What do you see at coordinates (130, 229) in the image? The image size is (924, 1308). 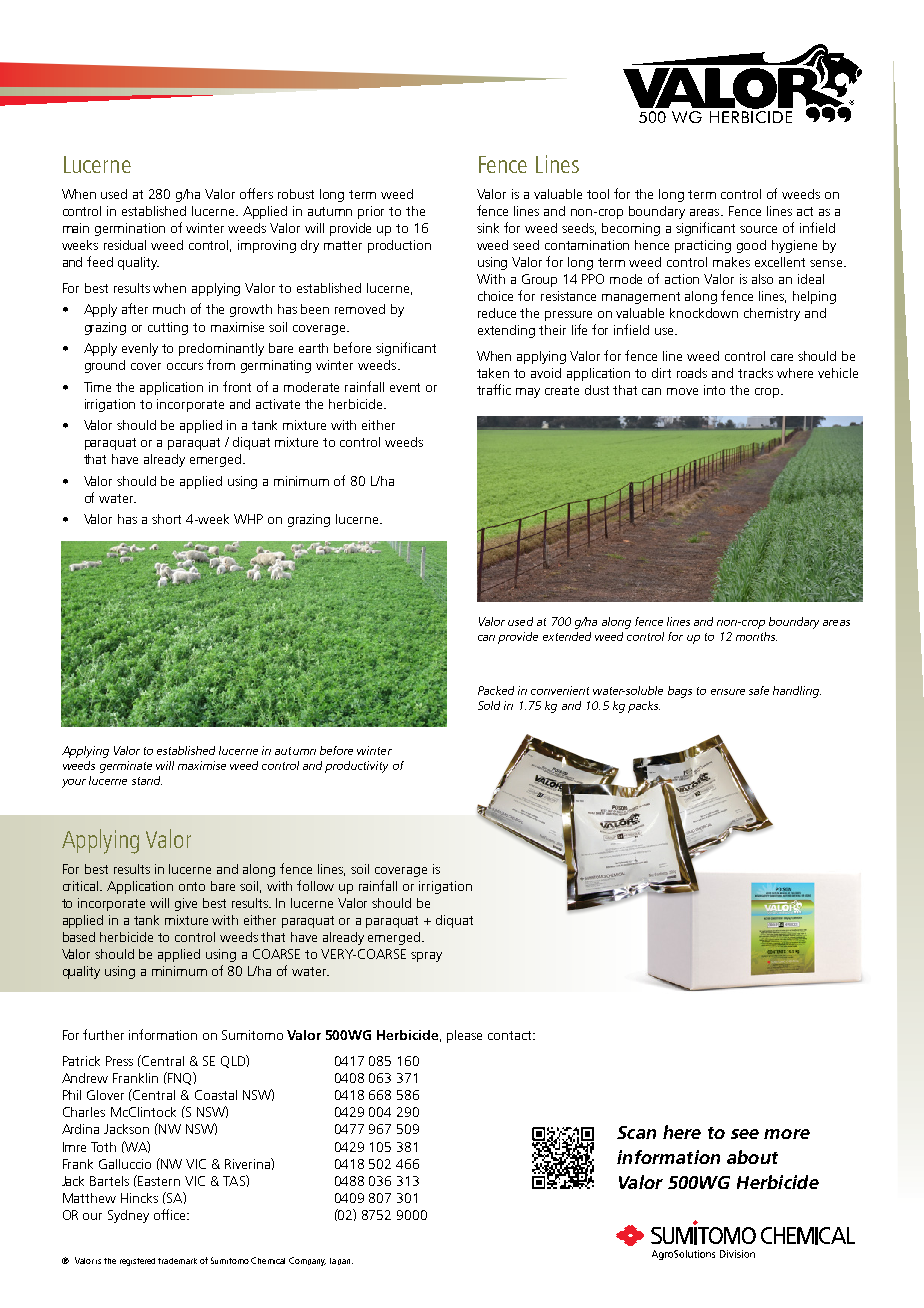 I see `germination` at bounding box center [130, 229].
